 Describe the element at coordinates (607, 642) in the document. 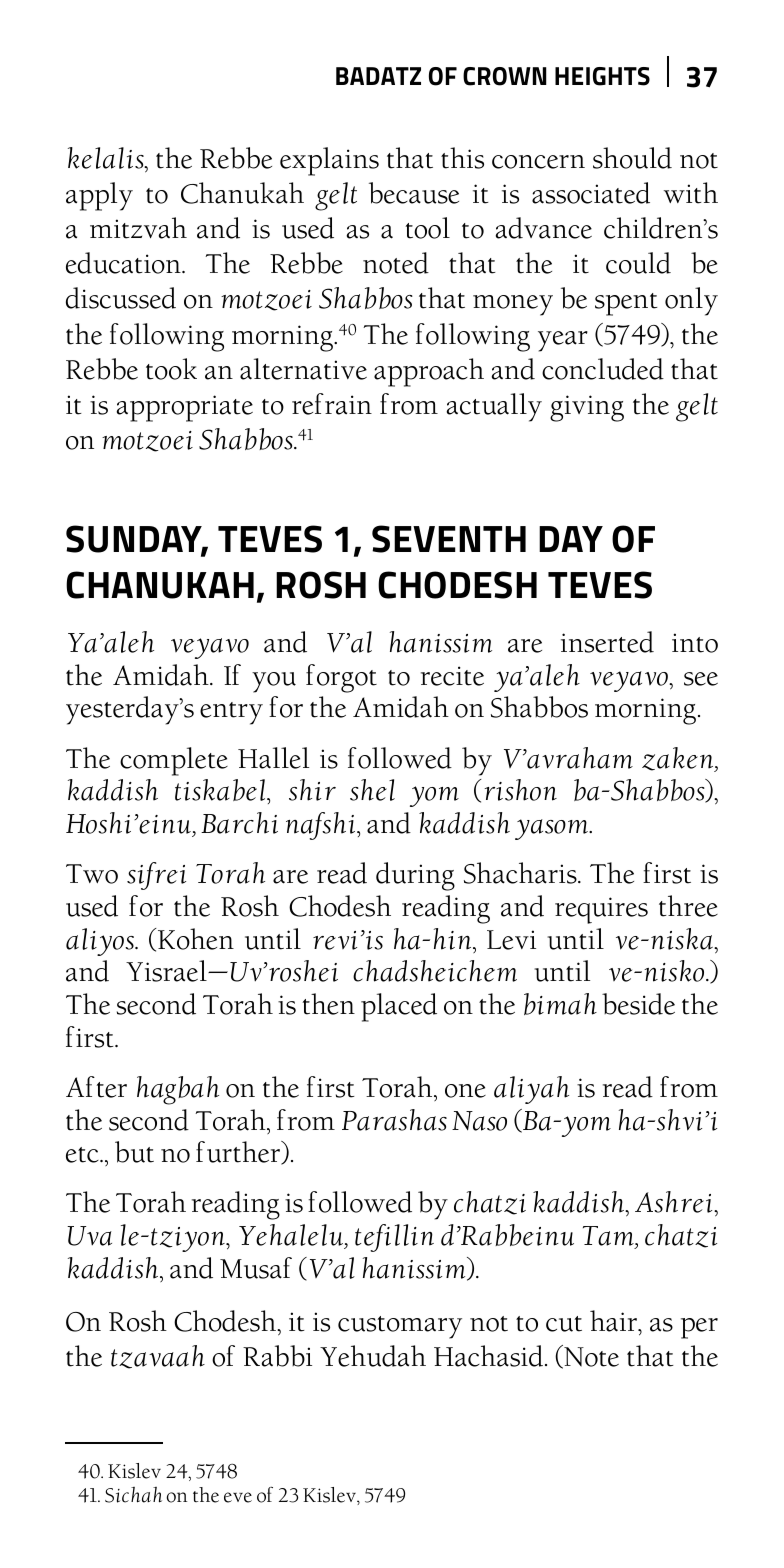

I see `inserted` at that location.
